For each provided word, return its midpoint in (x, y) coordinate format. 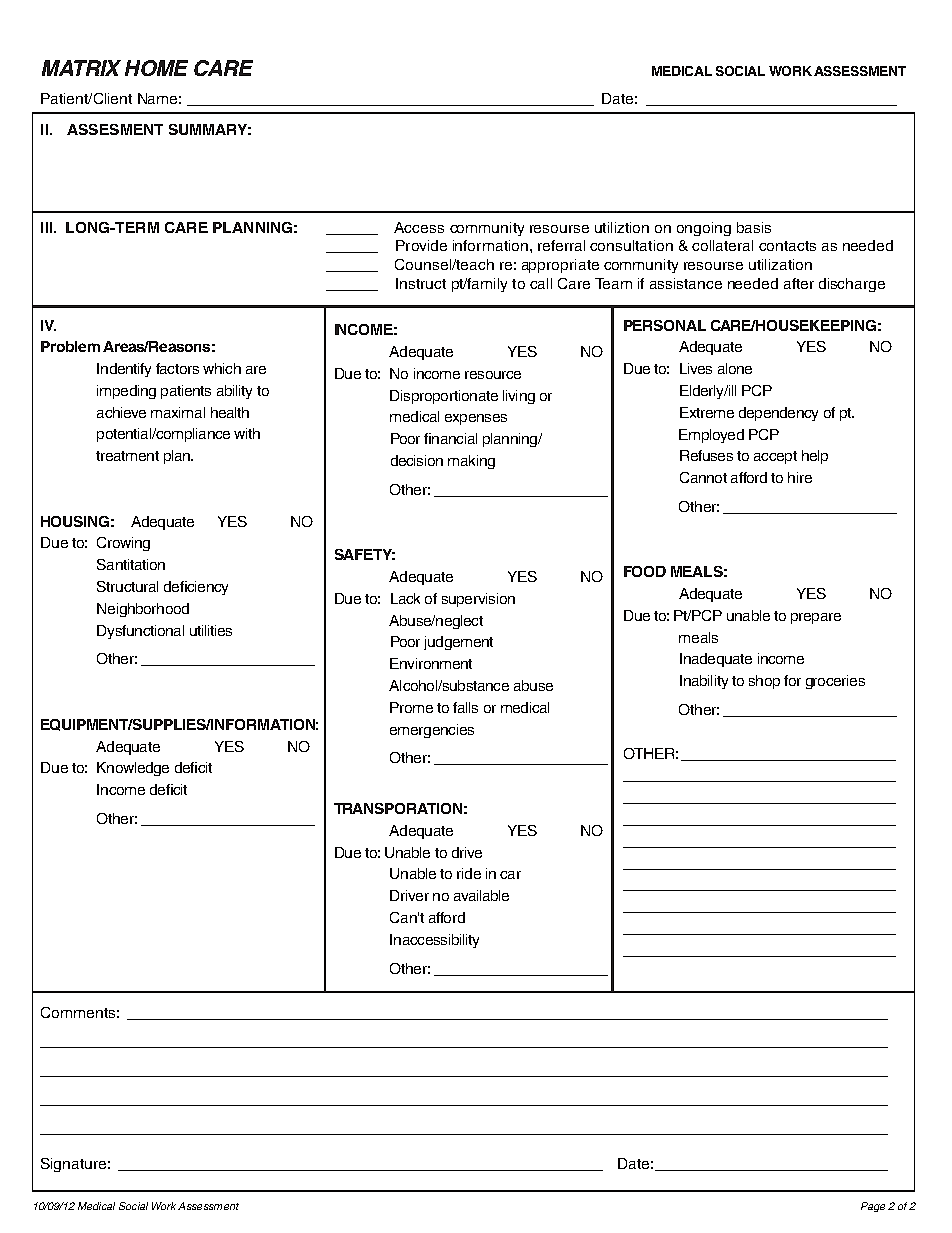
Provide (421, 245)
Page (873, 1207)
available (481, 895)
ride (469, 873)
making (471, 462)
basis (754, 227)
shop (764, 682)
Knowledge (133, 769)
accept (775, 457)
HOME (156, 68)
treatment (127, 456)
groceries (835, 682)
